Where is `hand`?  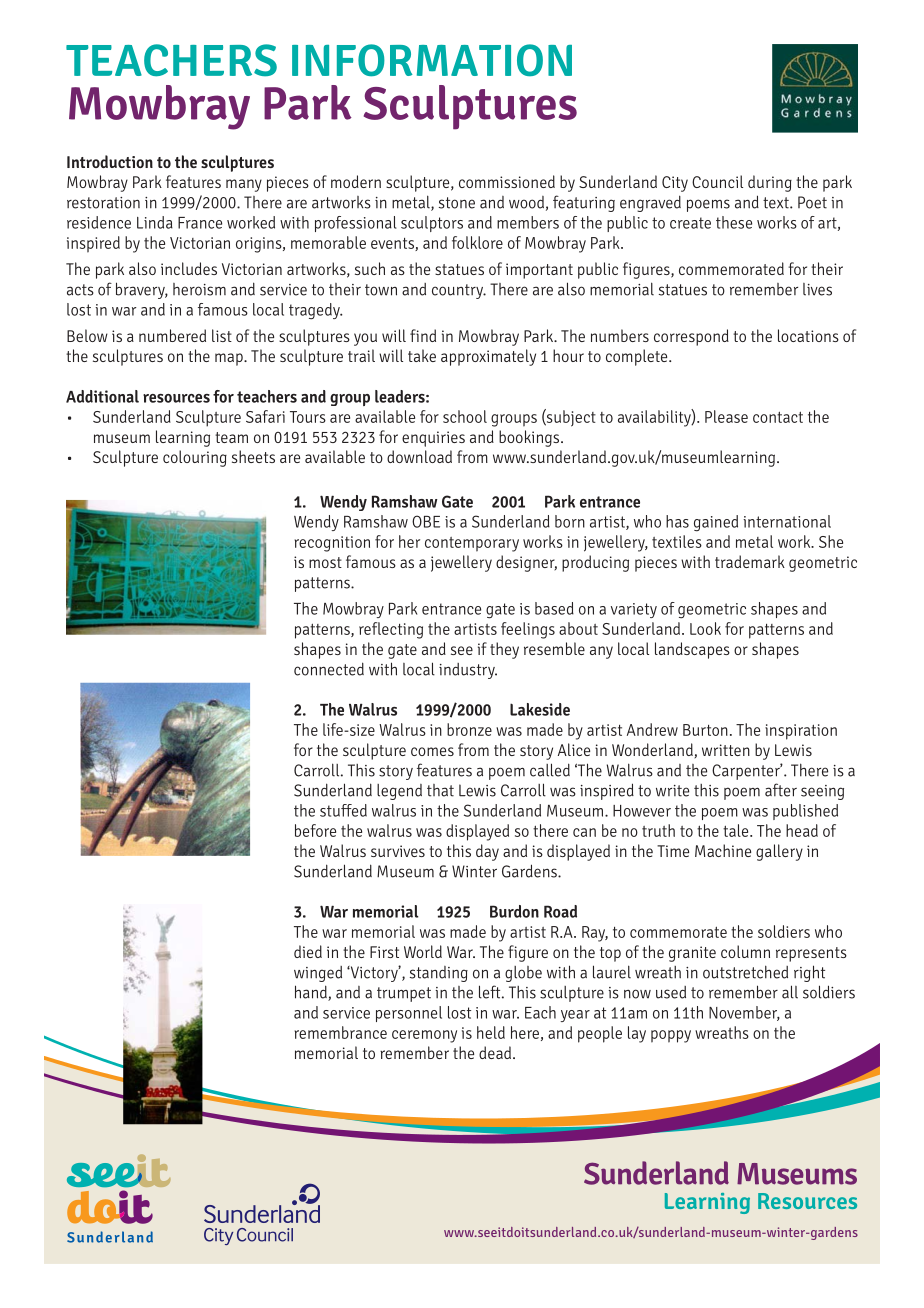 hand is located at coordinates (312, 993).
